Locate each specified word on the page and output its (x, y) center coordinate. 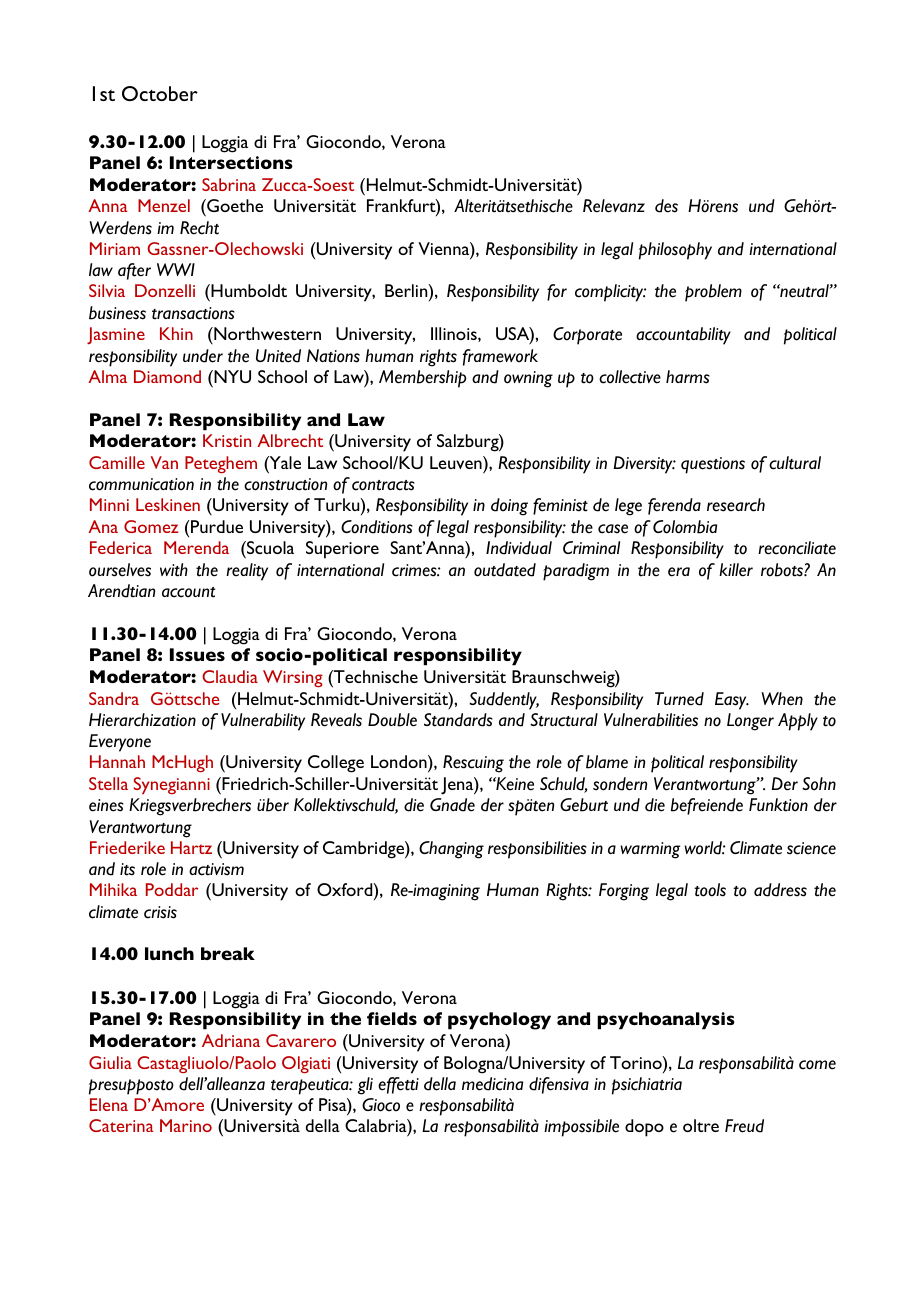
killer (736, 570)
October (160, 93)
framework (500, 357)
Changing (451, 850)
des (666, 206)
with (174, 570)
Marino (186, 1125)
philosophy (675, 251)
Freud (744, 1126)
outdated (505, 570)
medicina (492, 1084)
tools (710, 890)
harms (688, 377)
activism (216, 869)
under (203, 356)
